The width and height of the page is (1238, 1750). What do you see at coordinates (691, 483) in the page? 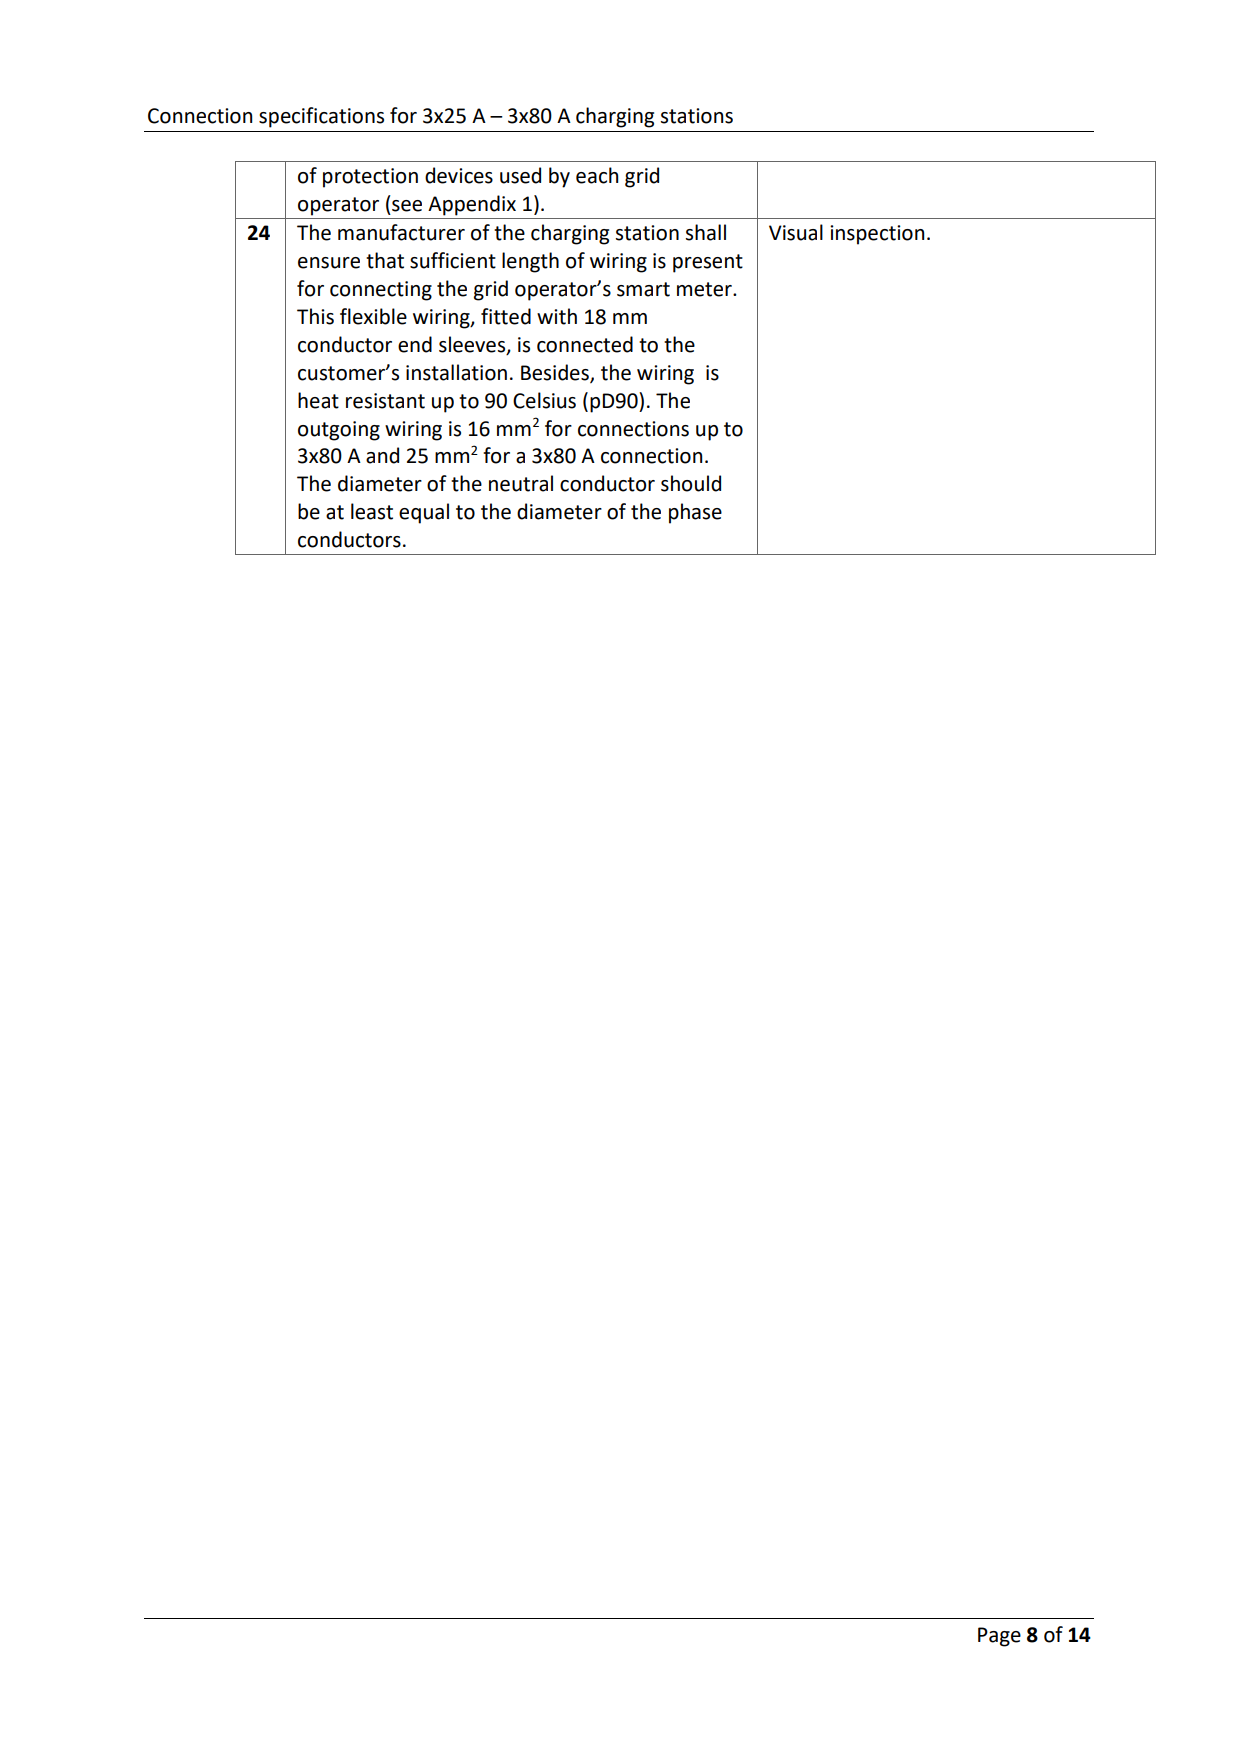
I see `should` at bounding box center [691, 483].
